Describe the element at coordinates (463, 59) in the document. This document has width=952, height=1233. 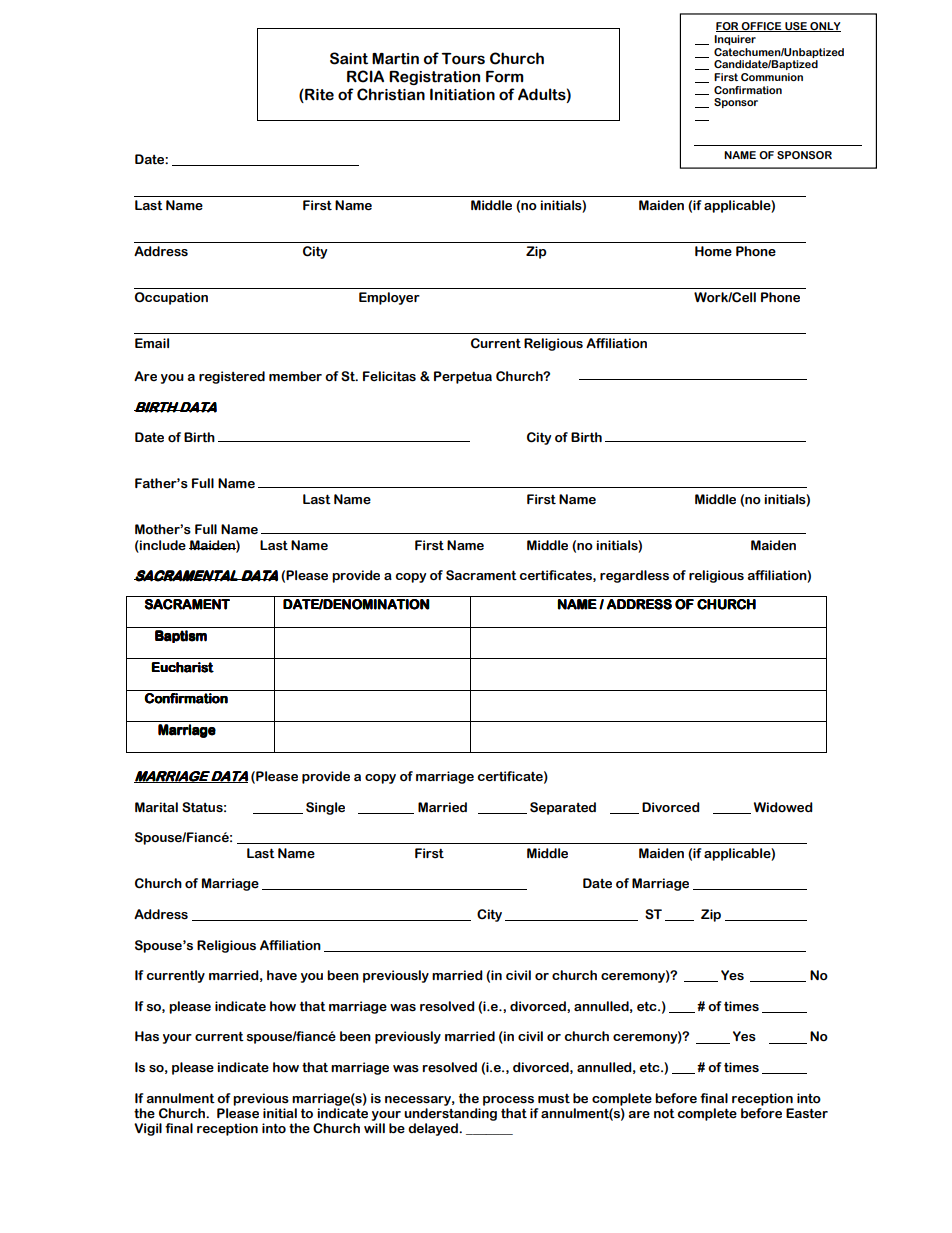
I see `Tours` at that location.
